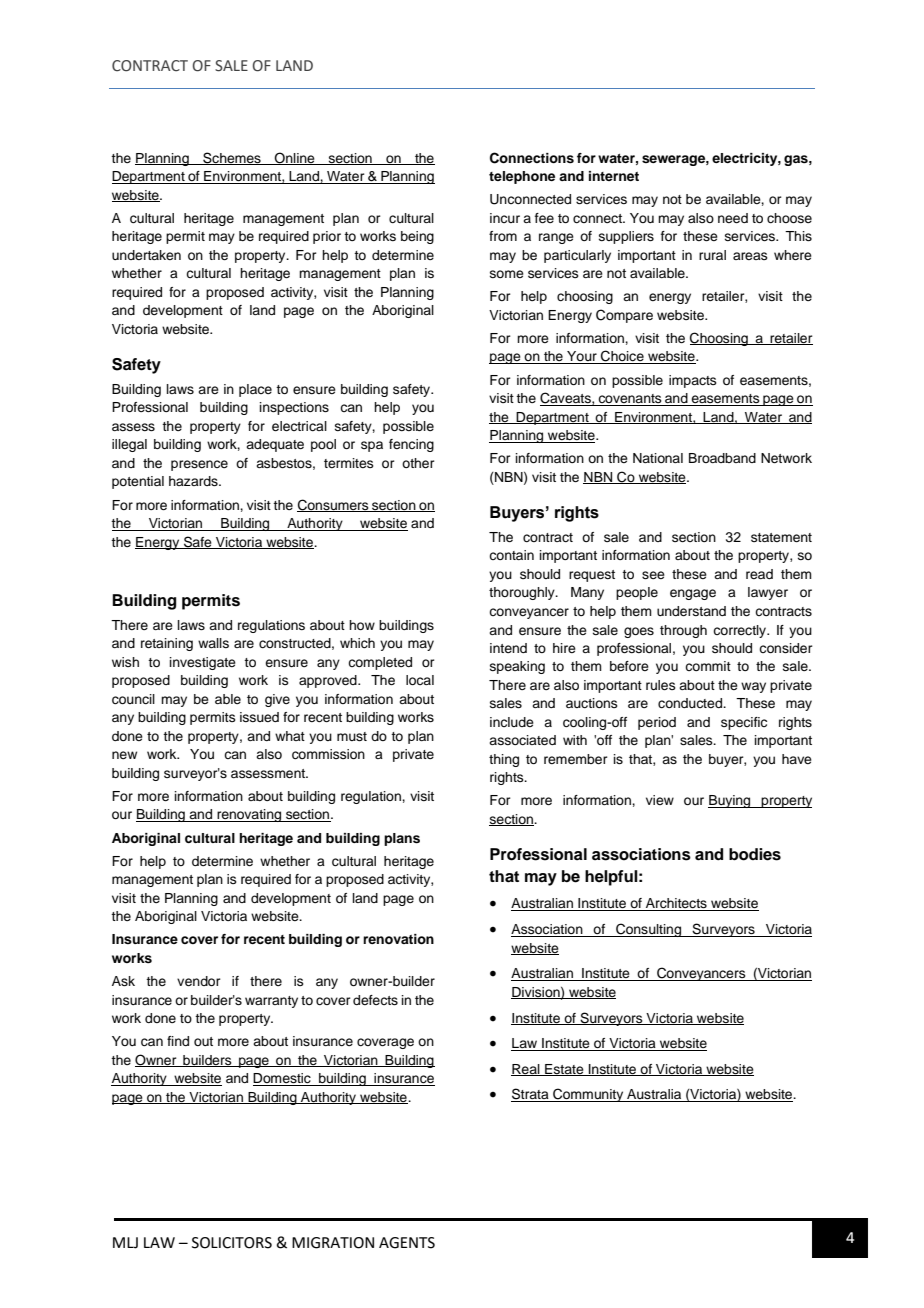  What do you see at coordinates (249, 815) in the screenshot?
I see `renovating` at bounding box center [249, 815].
